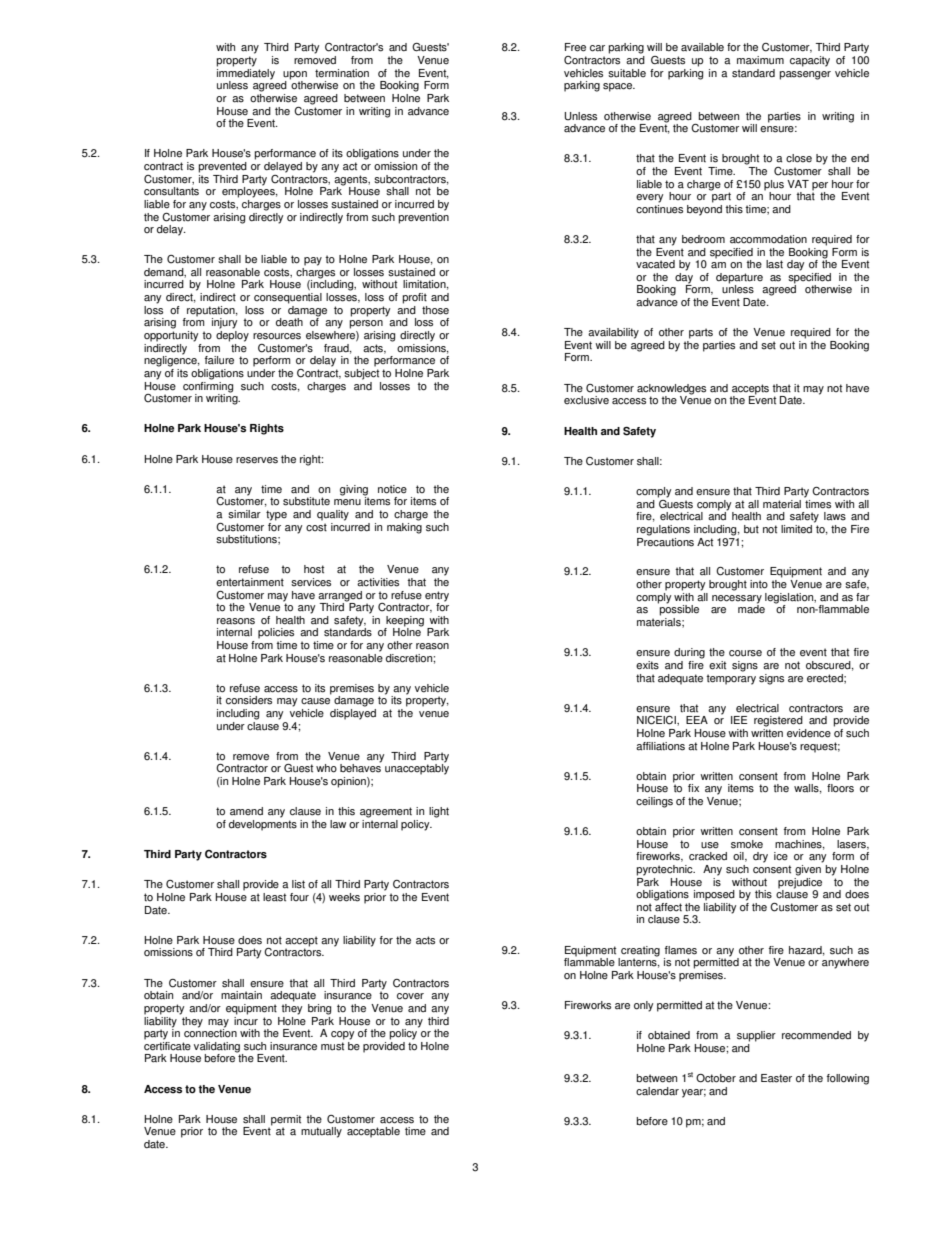 The width and height of the document is (952, 1233). Describe the element at coordinates (274, 897) in the document. I see `least` at that location.
